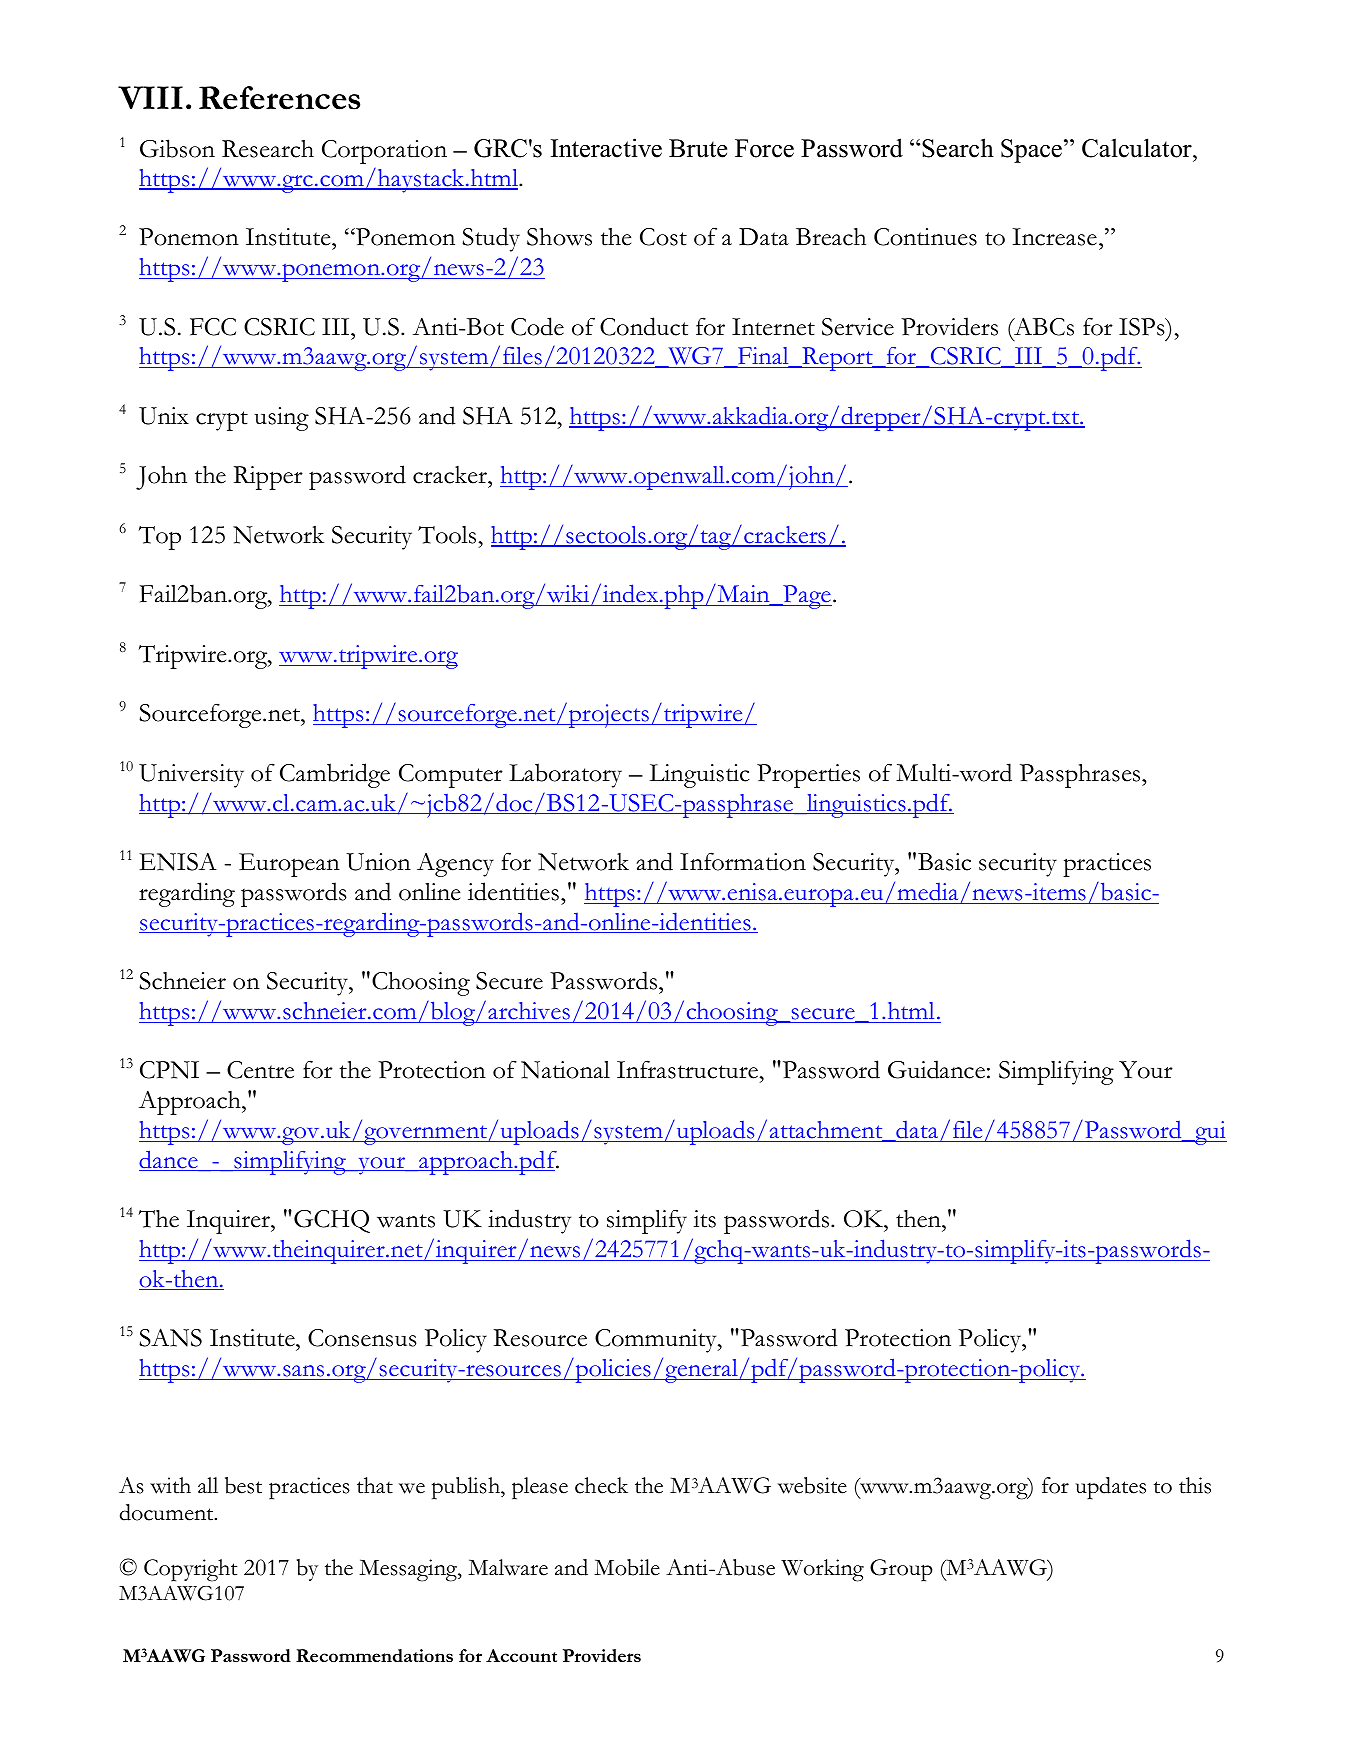  What do you see at coordinates (1055, 237) in the page?
I see `Increase` at bounding box center [1055, 237].
